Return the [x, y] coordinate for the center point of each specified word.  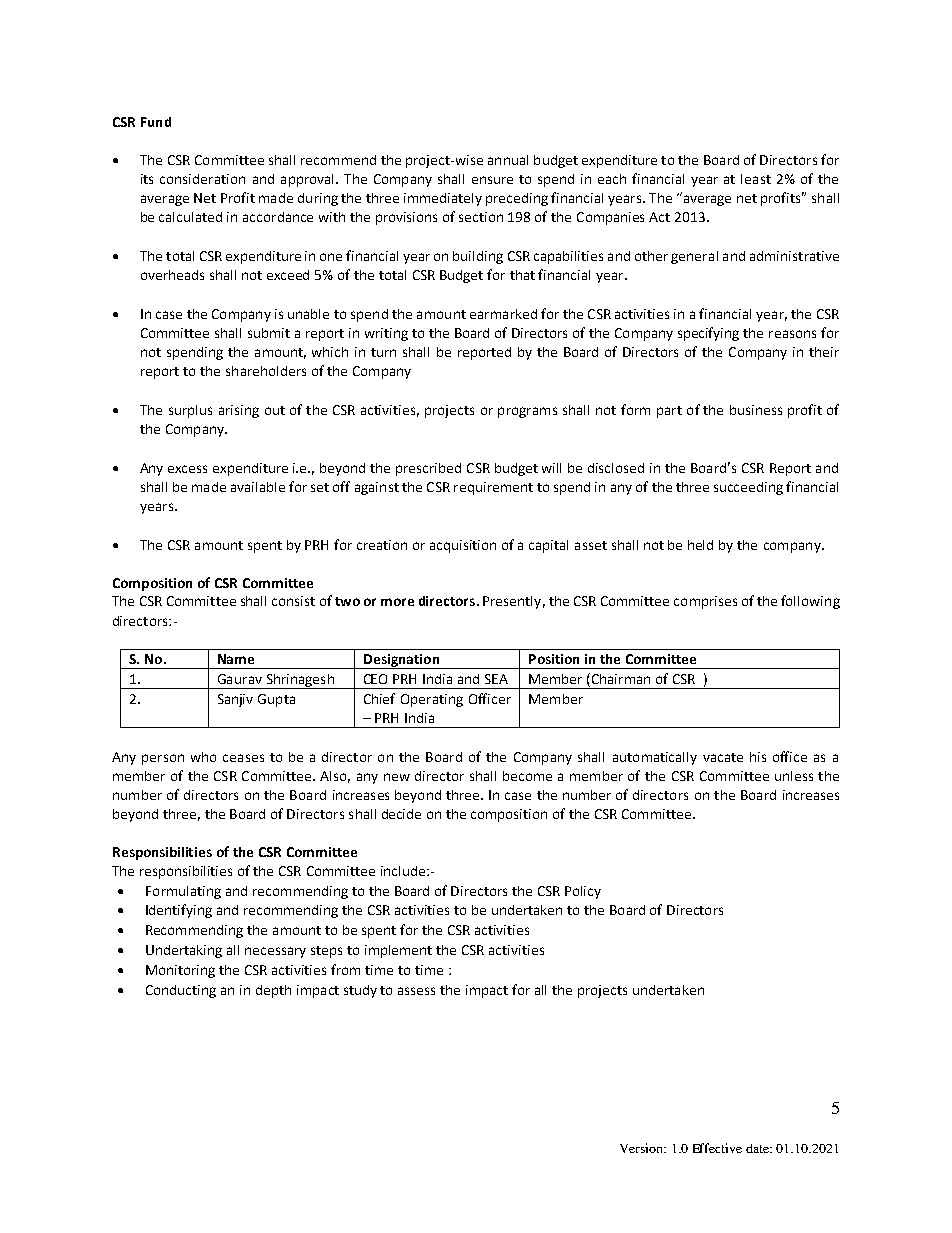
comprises [705, 602]
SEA [496, 679]
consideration [202, 179]
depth [273, 991]
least [756, 179]
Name [236, 659]
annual [508, 160]
